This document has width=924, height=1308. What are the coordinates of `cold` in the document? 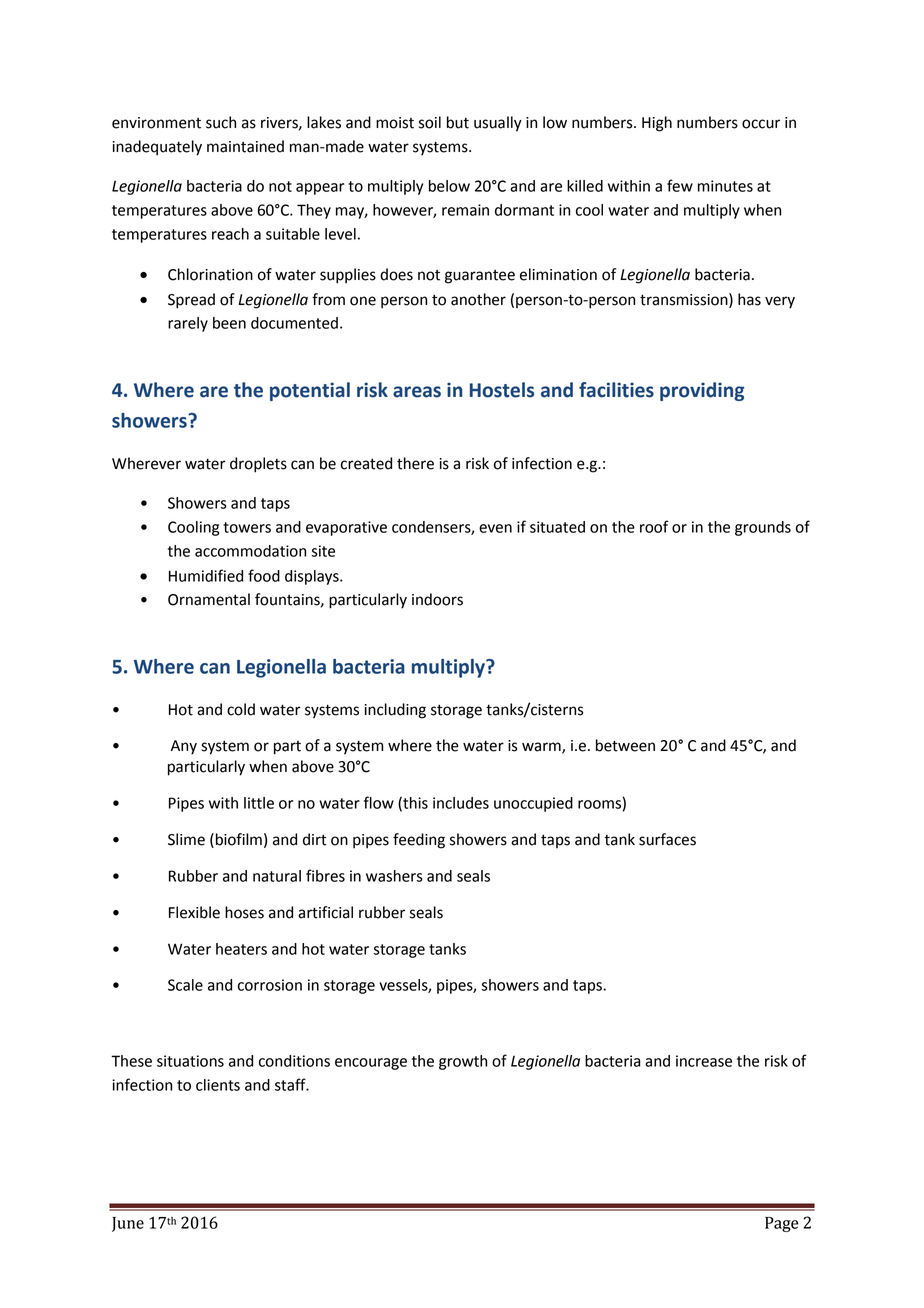 It's located at (241, 709).
